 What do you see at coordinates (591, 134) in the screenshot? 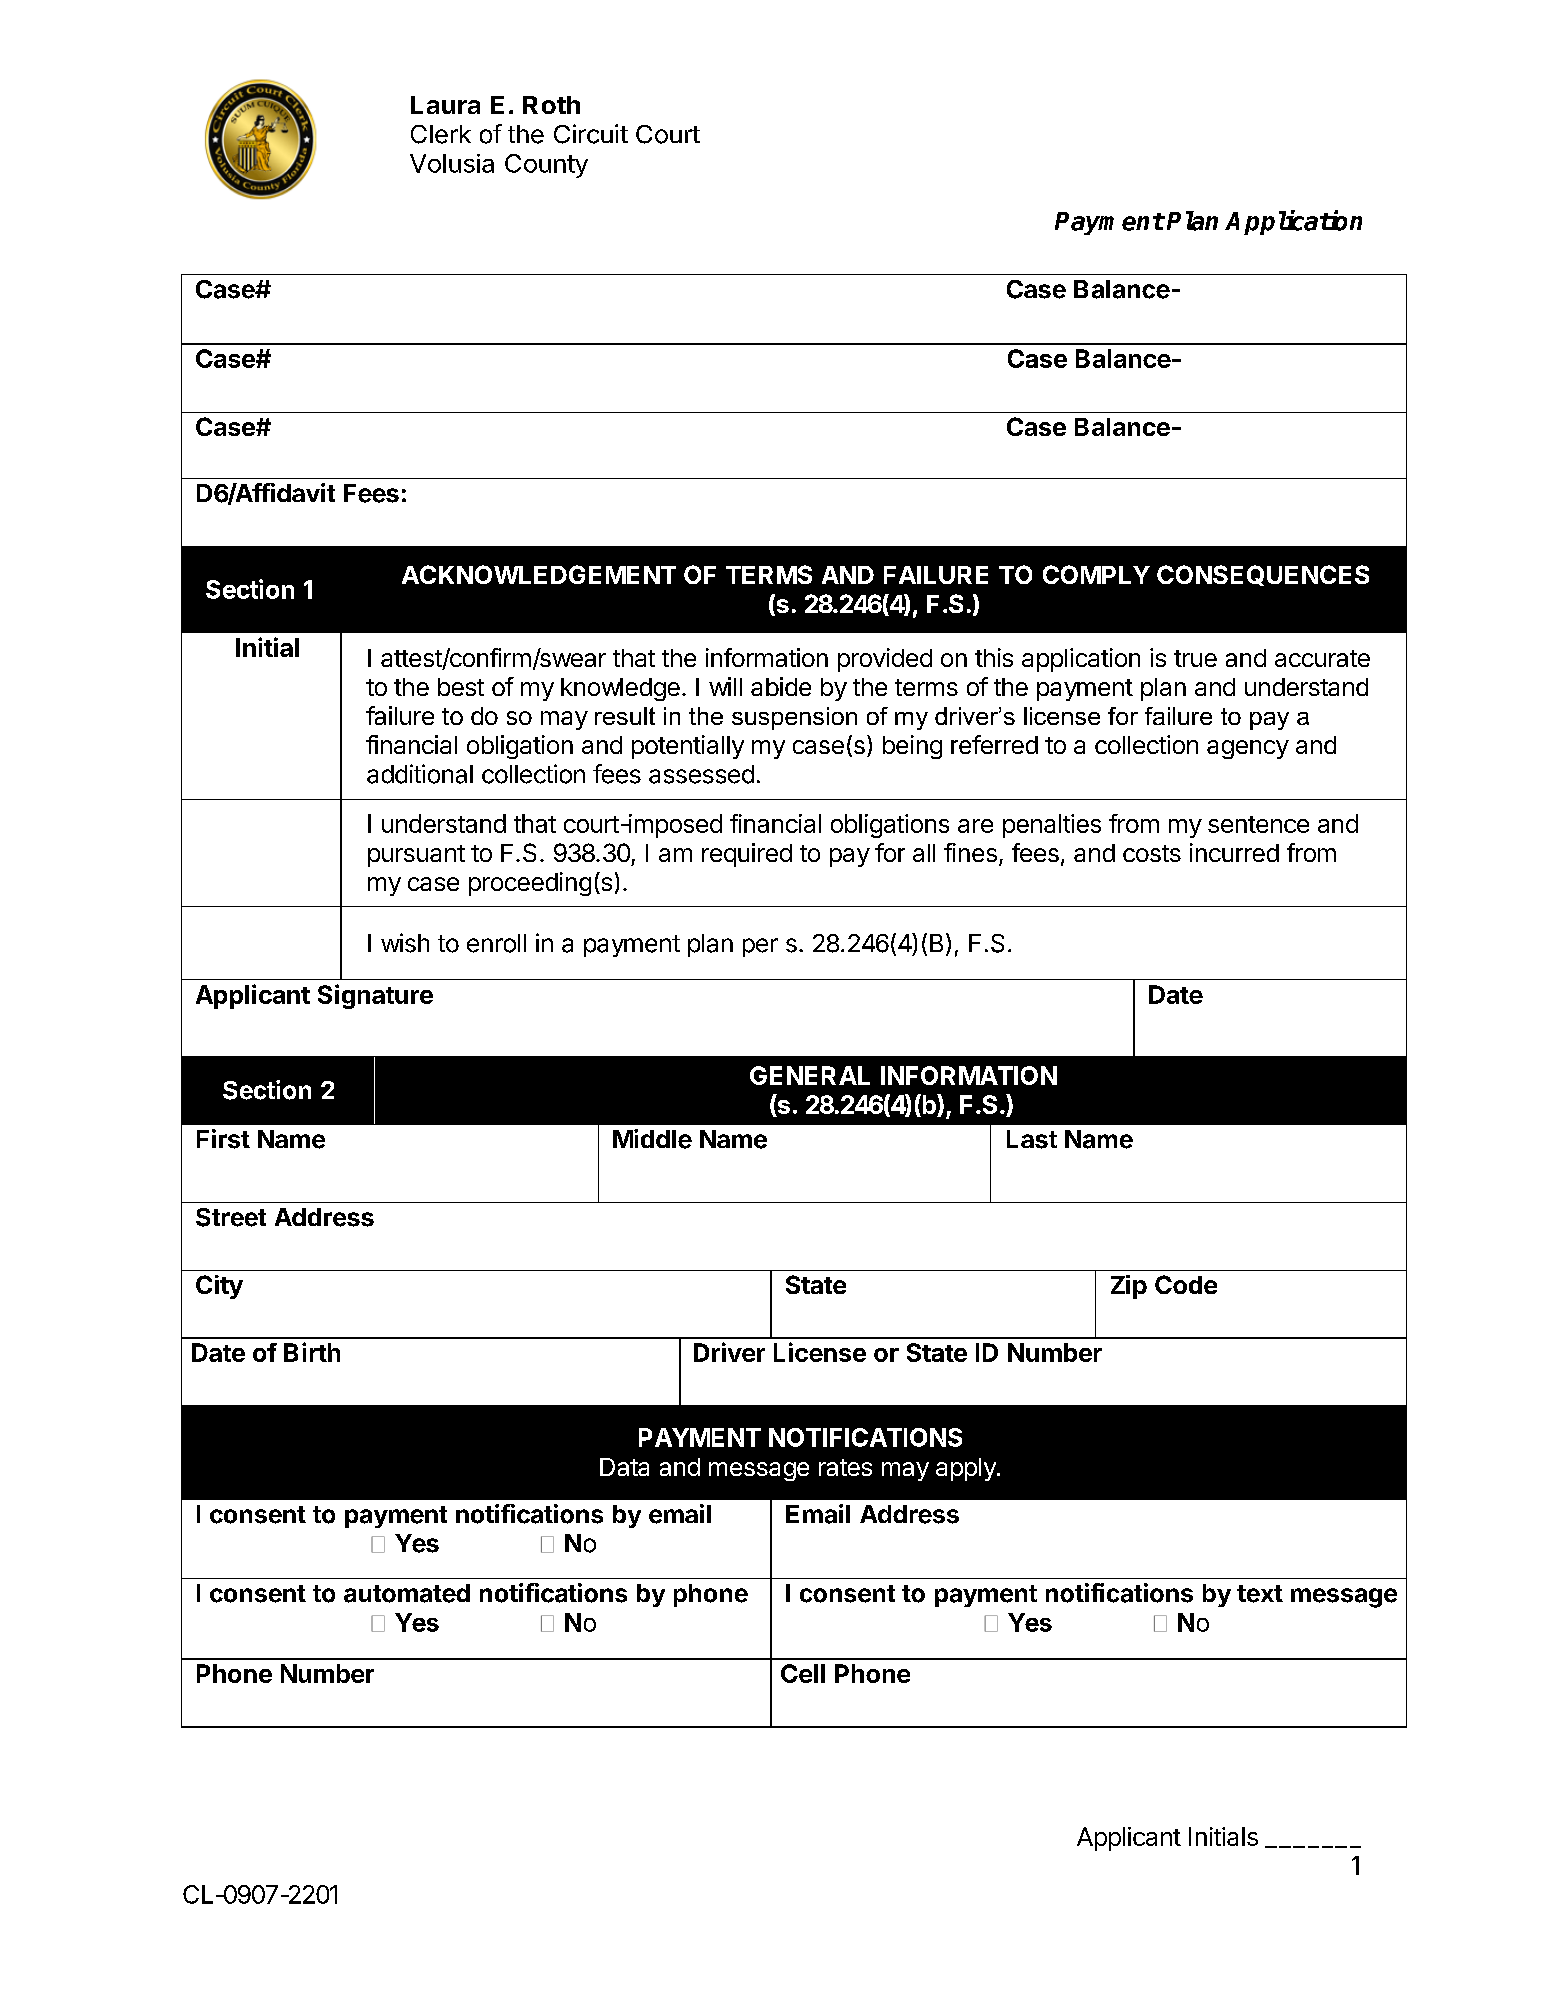
I see `Circuit` at bounding box center [591, 134].
